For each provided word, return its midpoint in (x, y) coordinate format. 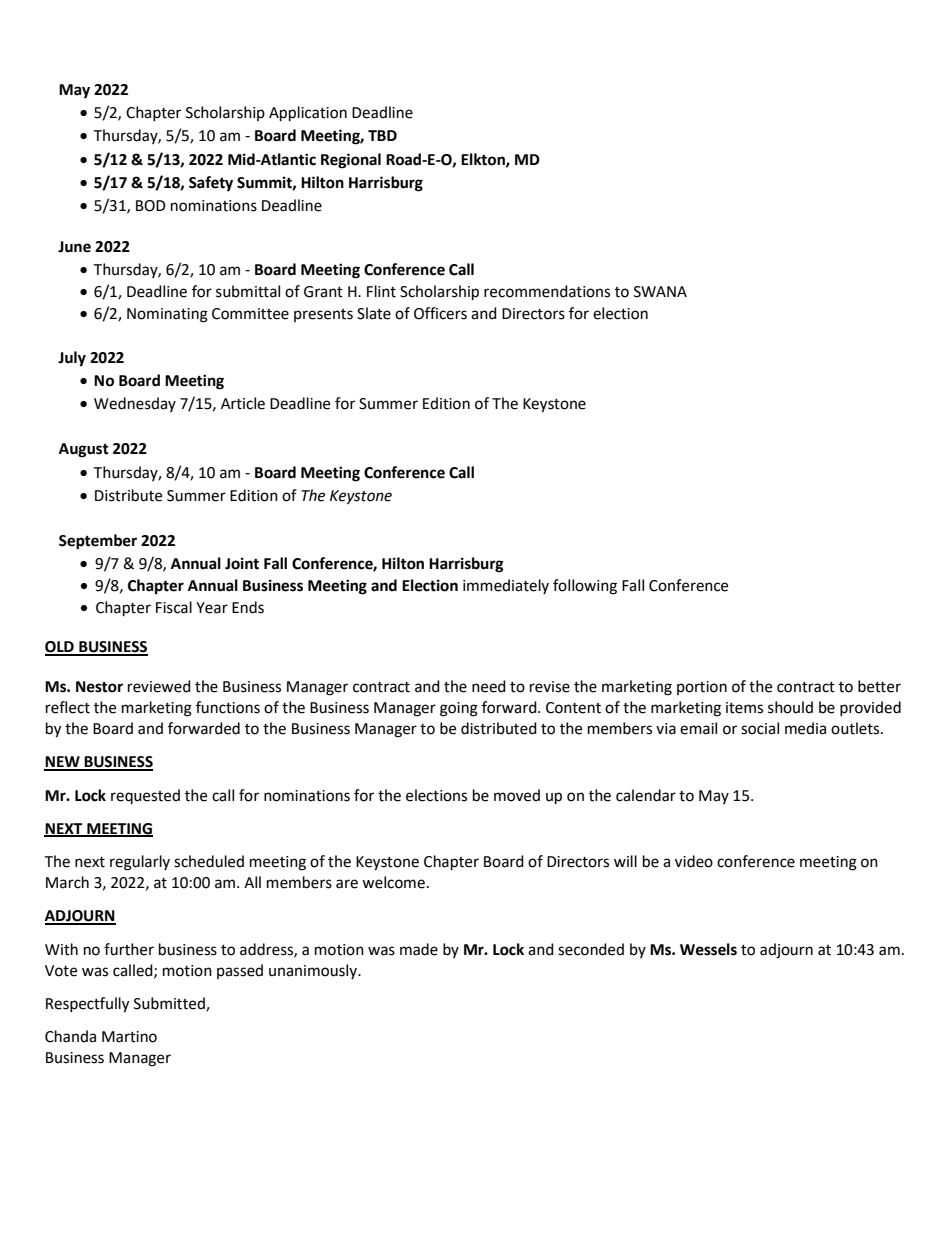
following (585, 587)
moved (517, 795)
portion (702, 688)
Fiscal (174, 607)
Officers (440, 313)
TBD (382, 135)
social (760, 728)
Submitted (170, 1004)
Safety (211, 184)
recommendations (547, 291)
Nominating (167, 315)
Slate (374, 313)
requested (145, 796)
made (419, 949)
